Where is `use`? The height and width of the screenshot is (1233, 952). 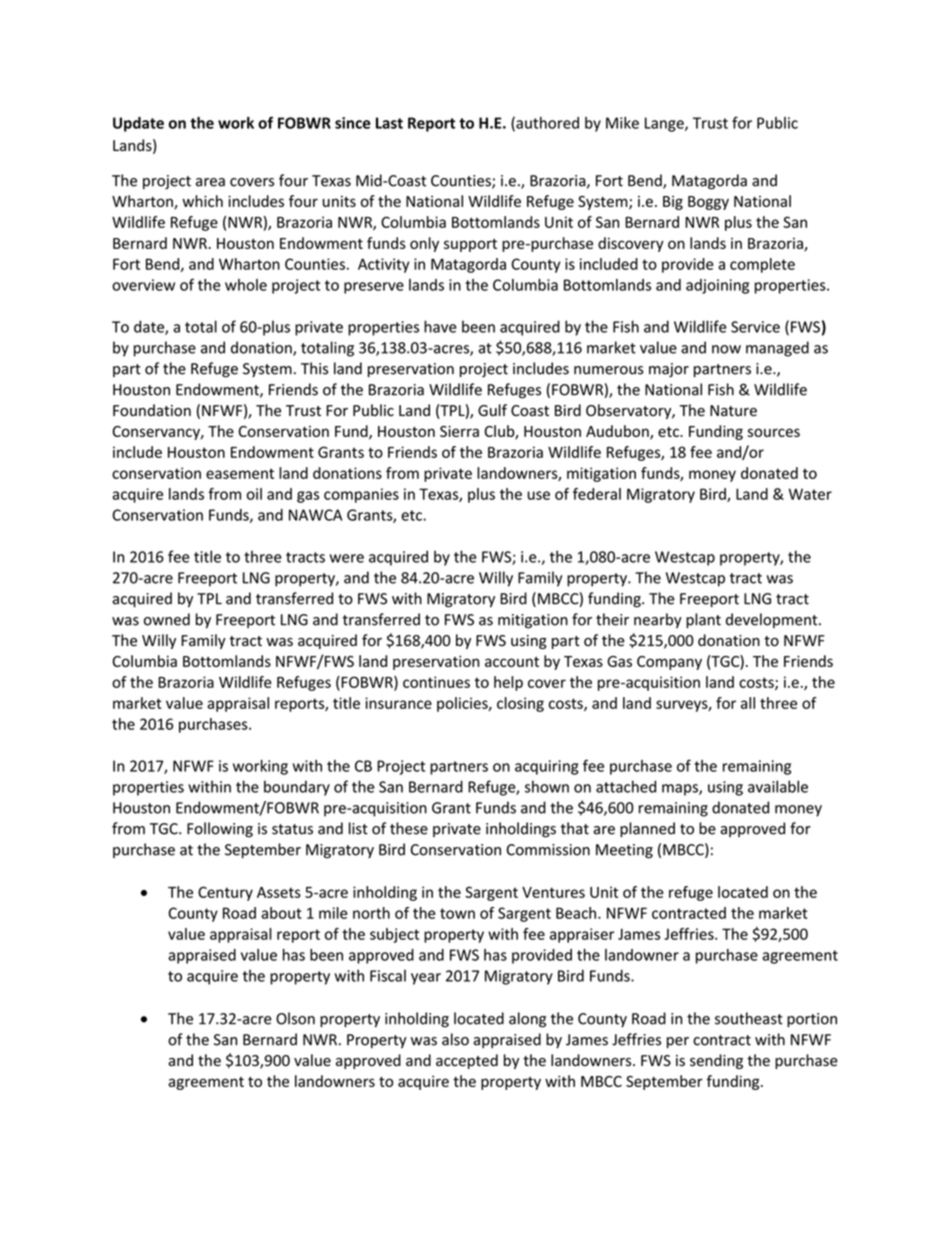
use is located at coordinates (539, 495).
